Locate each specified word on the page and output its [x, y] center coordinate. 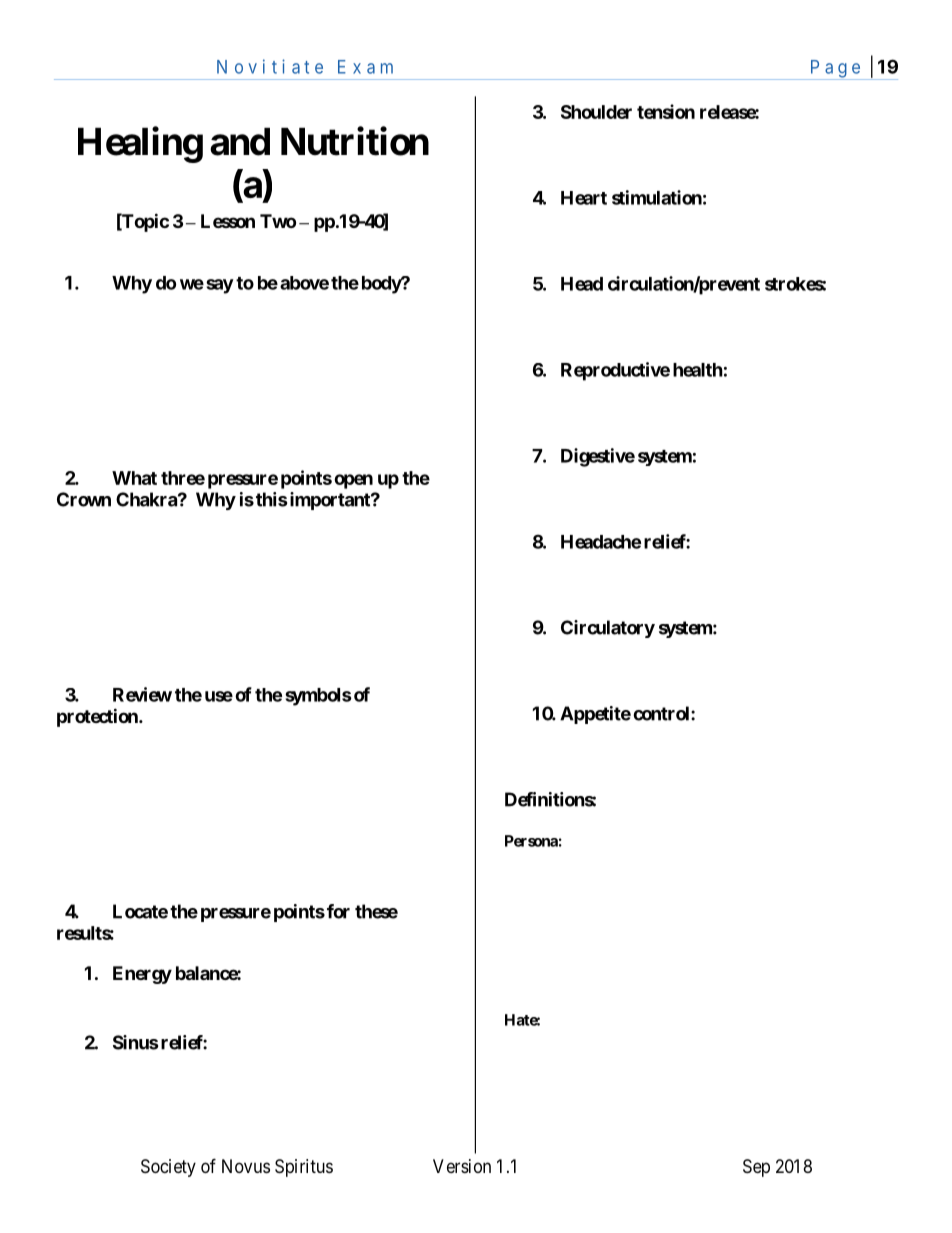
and [240, 142]
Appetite [595, 715]
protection [98, 717]
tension [666, 111]
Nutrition [355, 141]
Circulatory [608, 629]
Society [168, 1168]
